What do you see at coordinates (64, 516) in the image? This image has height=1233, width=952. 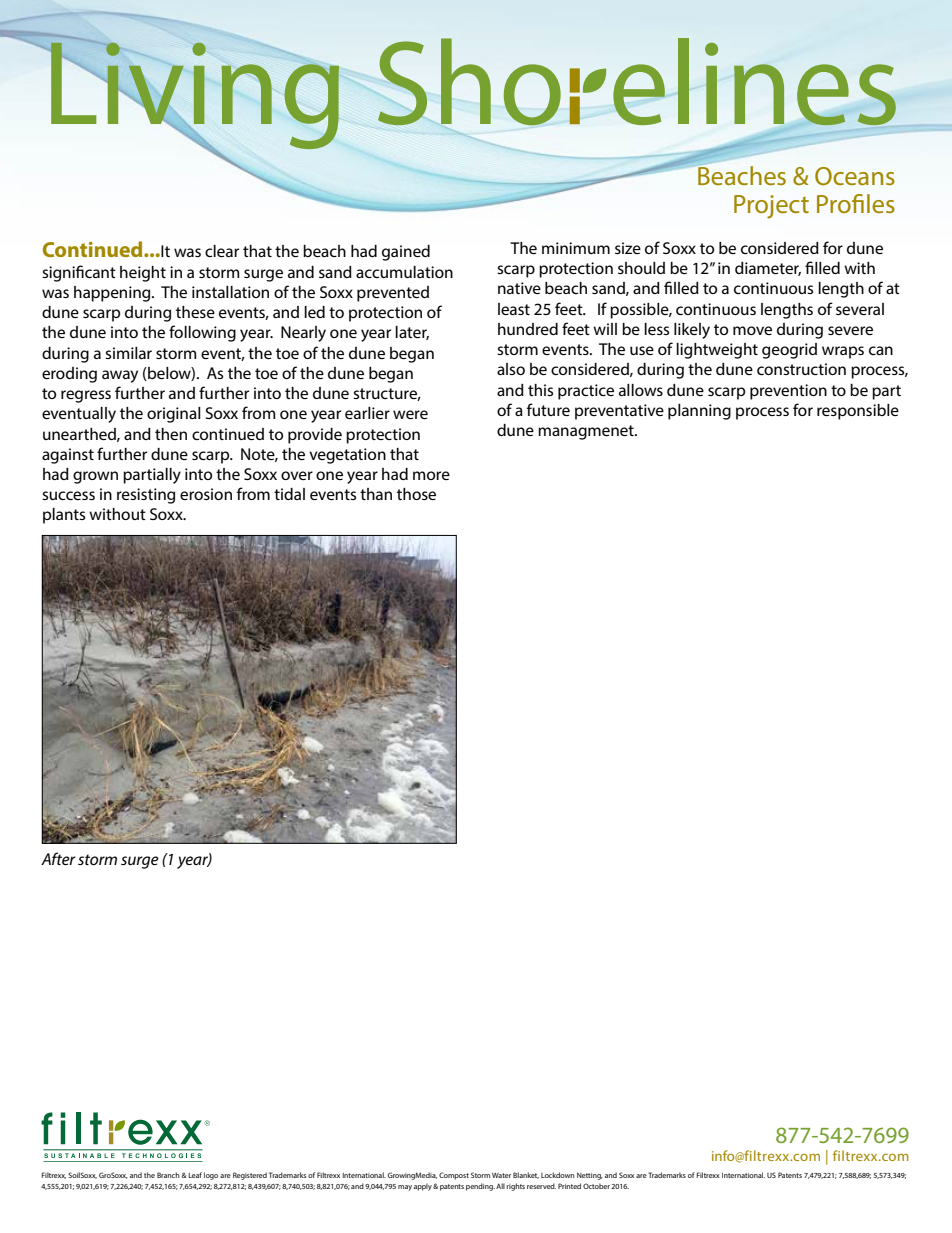 I see `plants` at bounding box center [64, 516].
